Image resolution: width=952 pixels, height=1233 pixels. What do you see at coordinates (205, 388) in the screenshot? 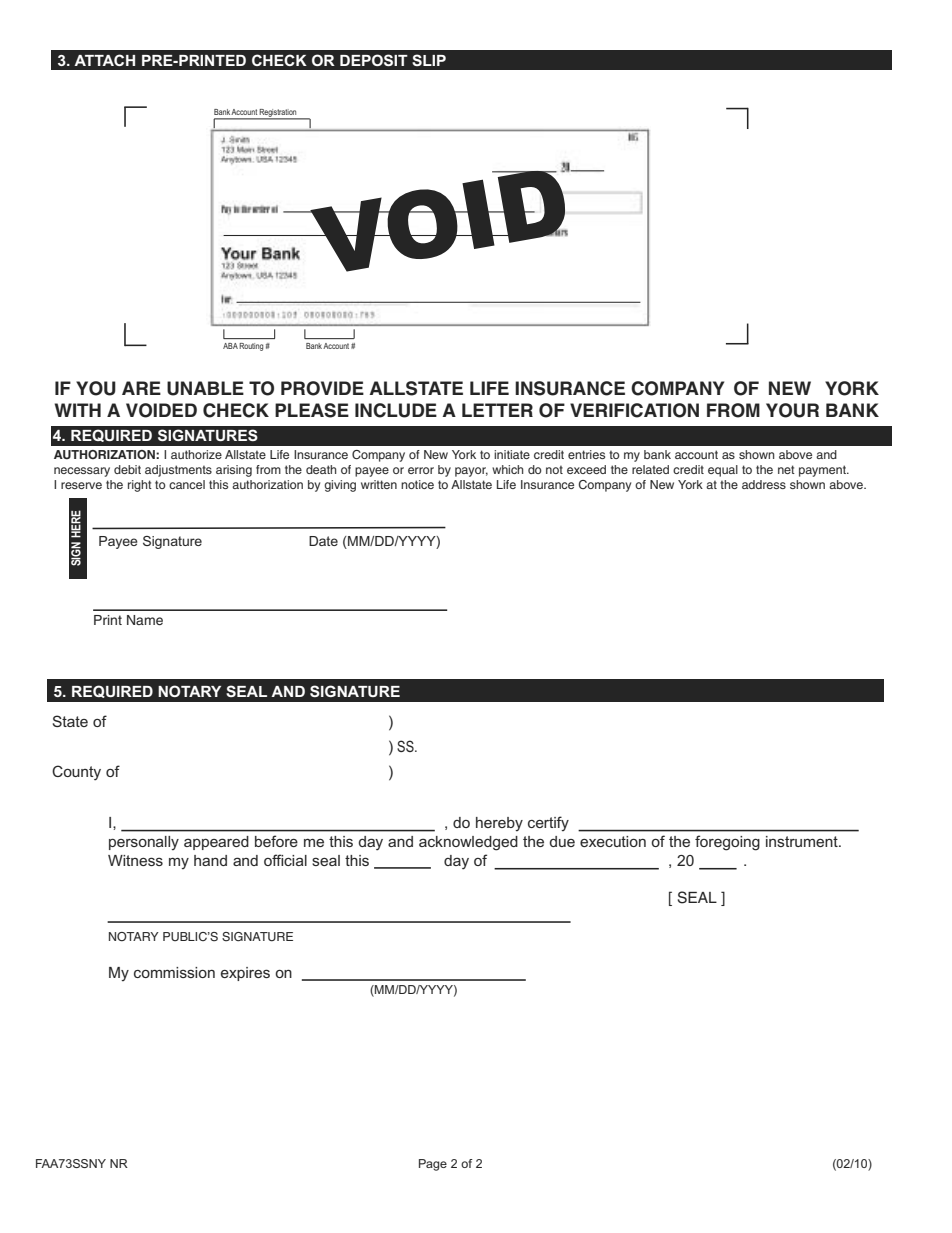
I see `UNABLE` at bounding box center [205, 388].
